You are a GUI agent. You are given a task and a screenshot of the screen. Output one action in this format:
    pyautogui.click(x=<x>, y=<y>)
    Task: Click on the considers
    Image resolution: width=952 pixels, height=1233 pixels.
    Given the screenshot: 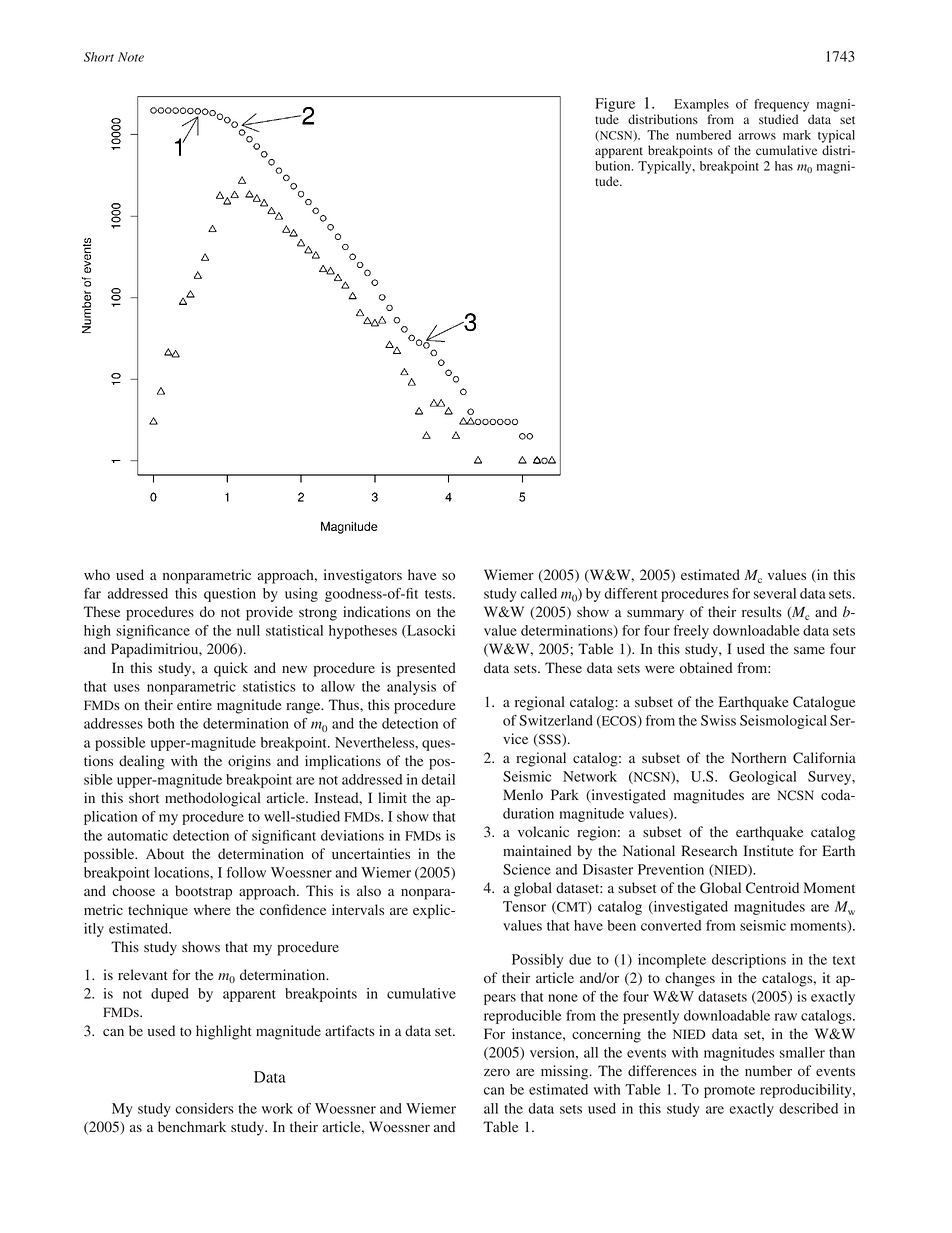 What is the action you would take?
    pyautogui.click(x=204, y=1108)
